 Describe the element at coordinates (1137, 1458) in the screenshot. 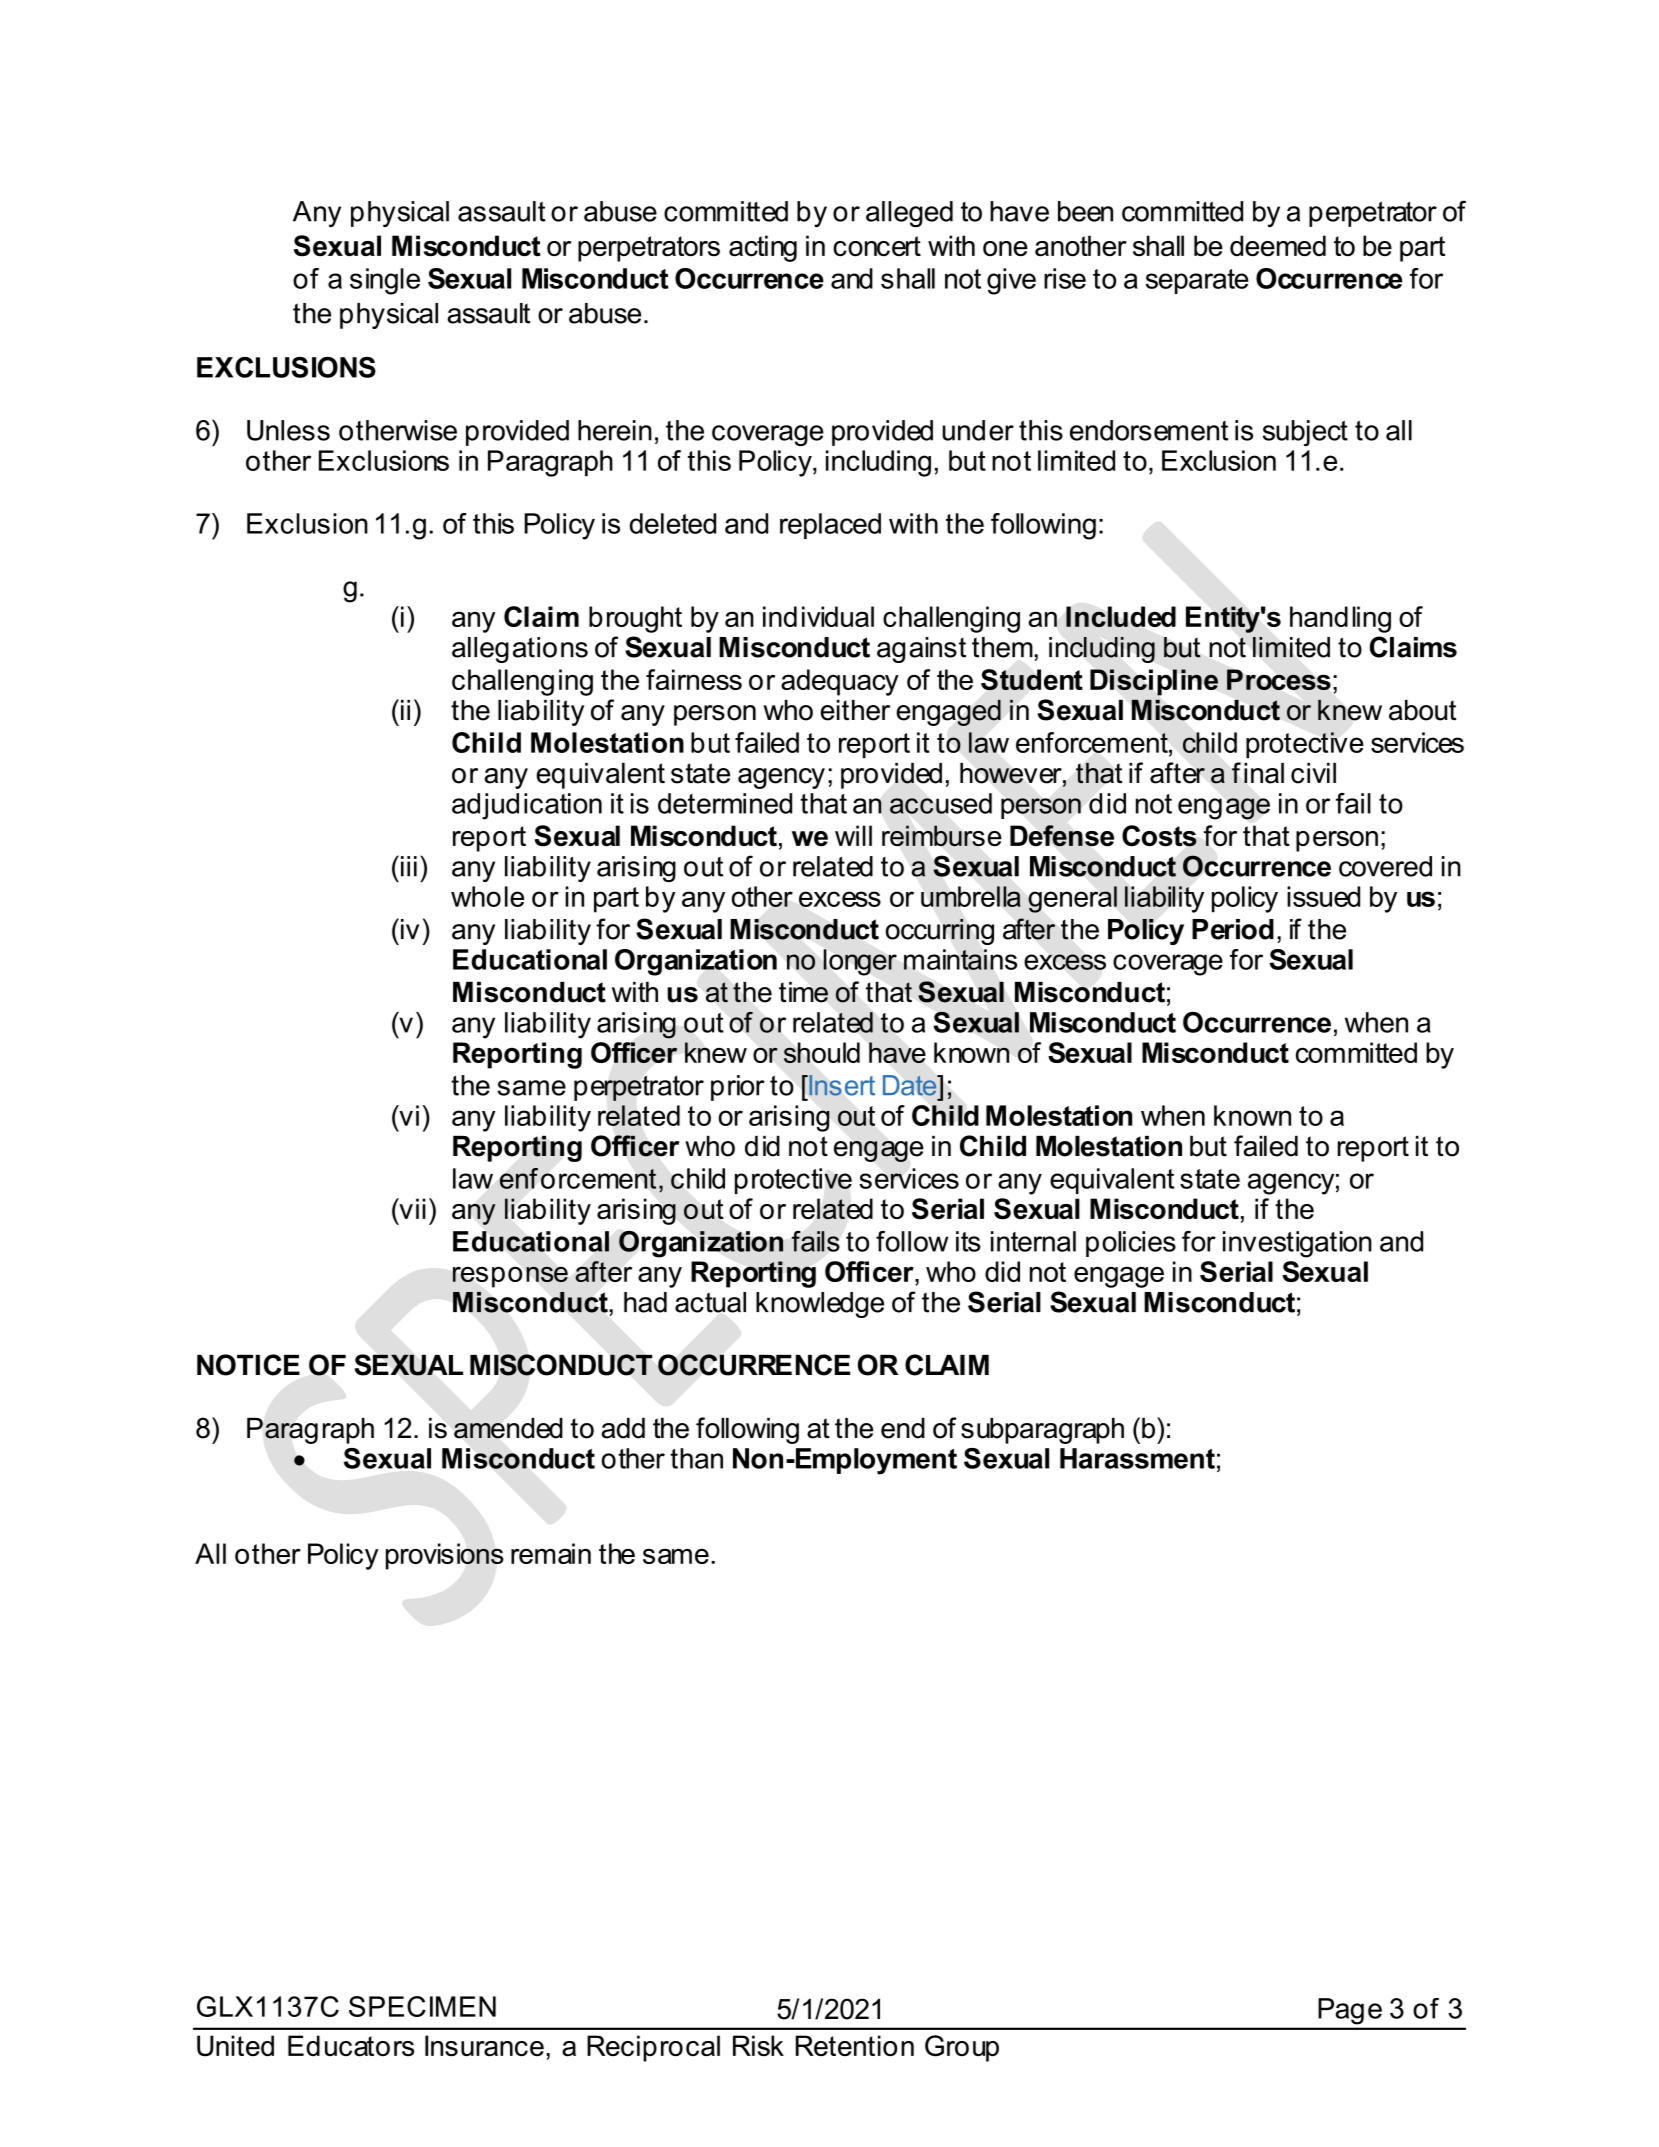

I see `Harassment` at that location.
